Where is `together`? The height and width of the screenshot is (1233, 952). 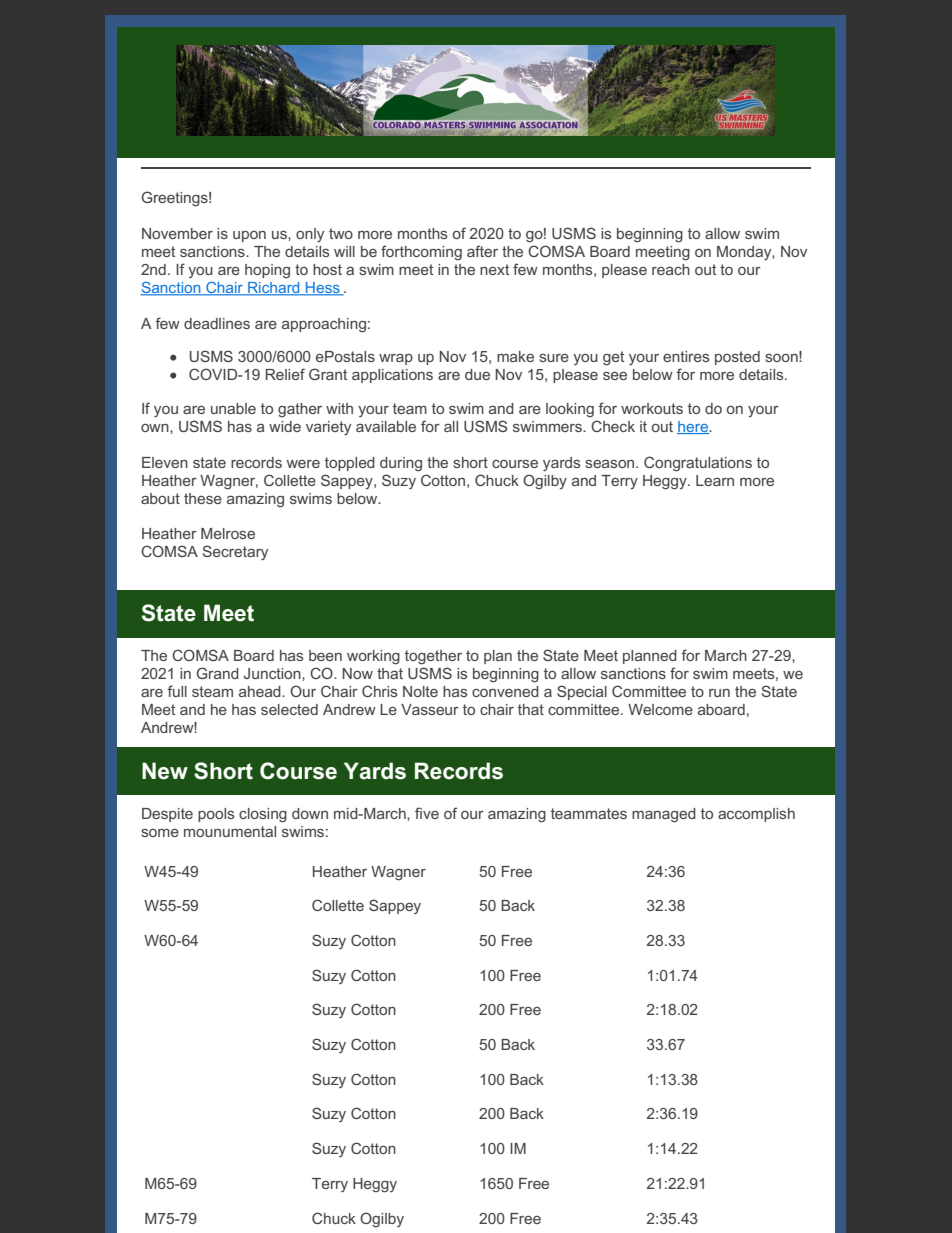
together is located at coordinates (433, 657).
